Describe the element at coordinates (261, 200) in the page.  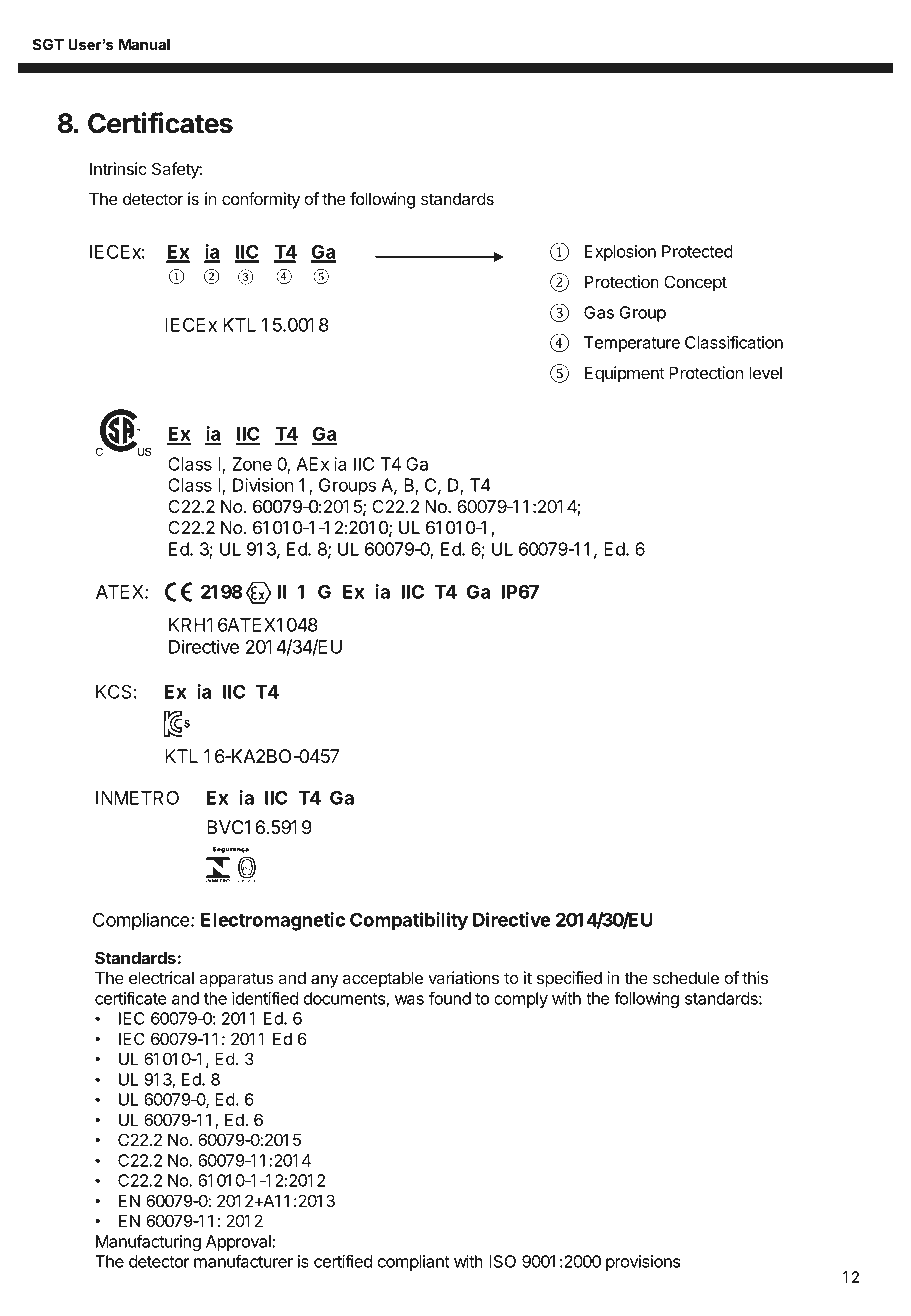
I see `conformity` at that location.
